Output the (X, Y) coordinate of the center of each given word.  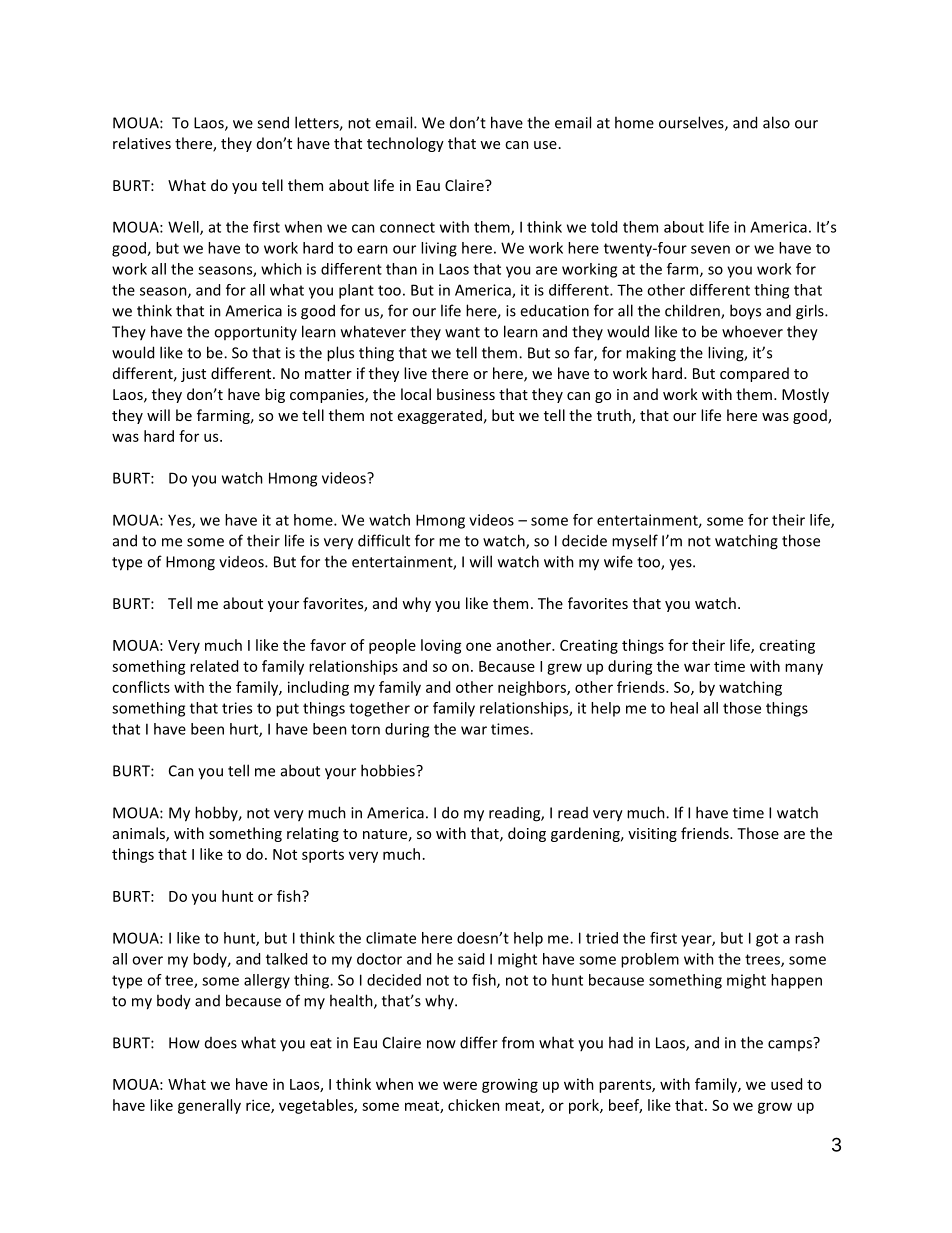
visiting (652, 835)
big (275, 395)
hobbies (389, 770)
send (273, 122)
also (776, 122)
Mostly (805, 395)
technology (405, 144)
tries (237, 708)
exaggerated (440, 416)
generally (209, 1106)
